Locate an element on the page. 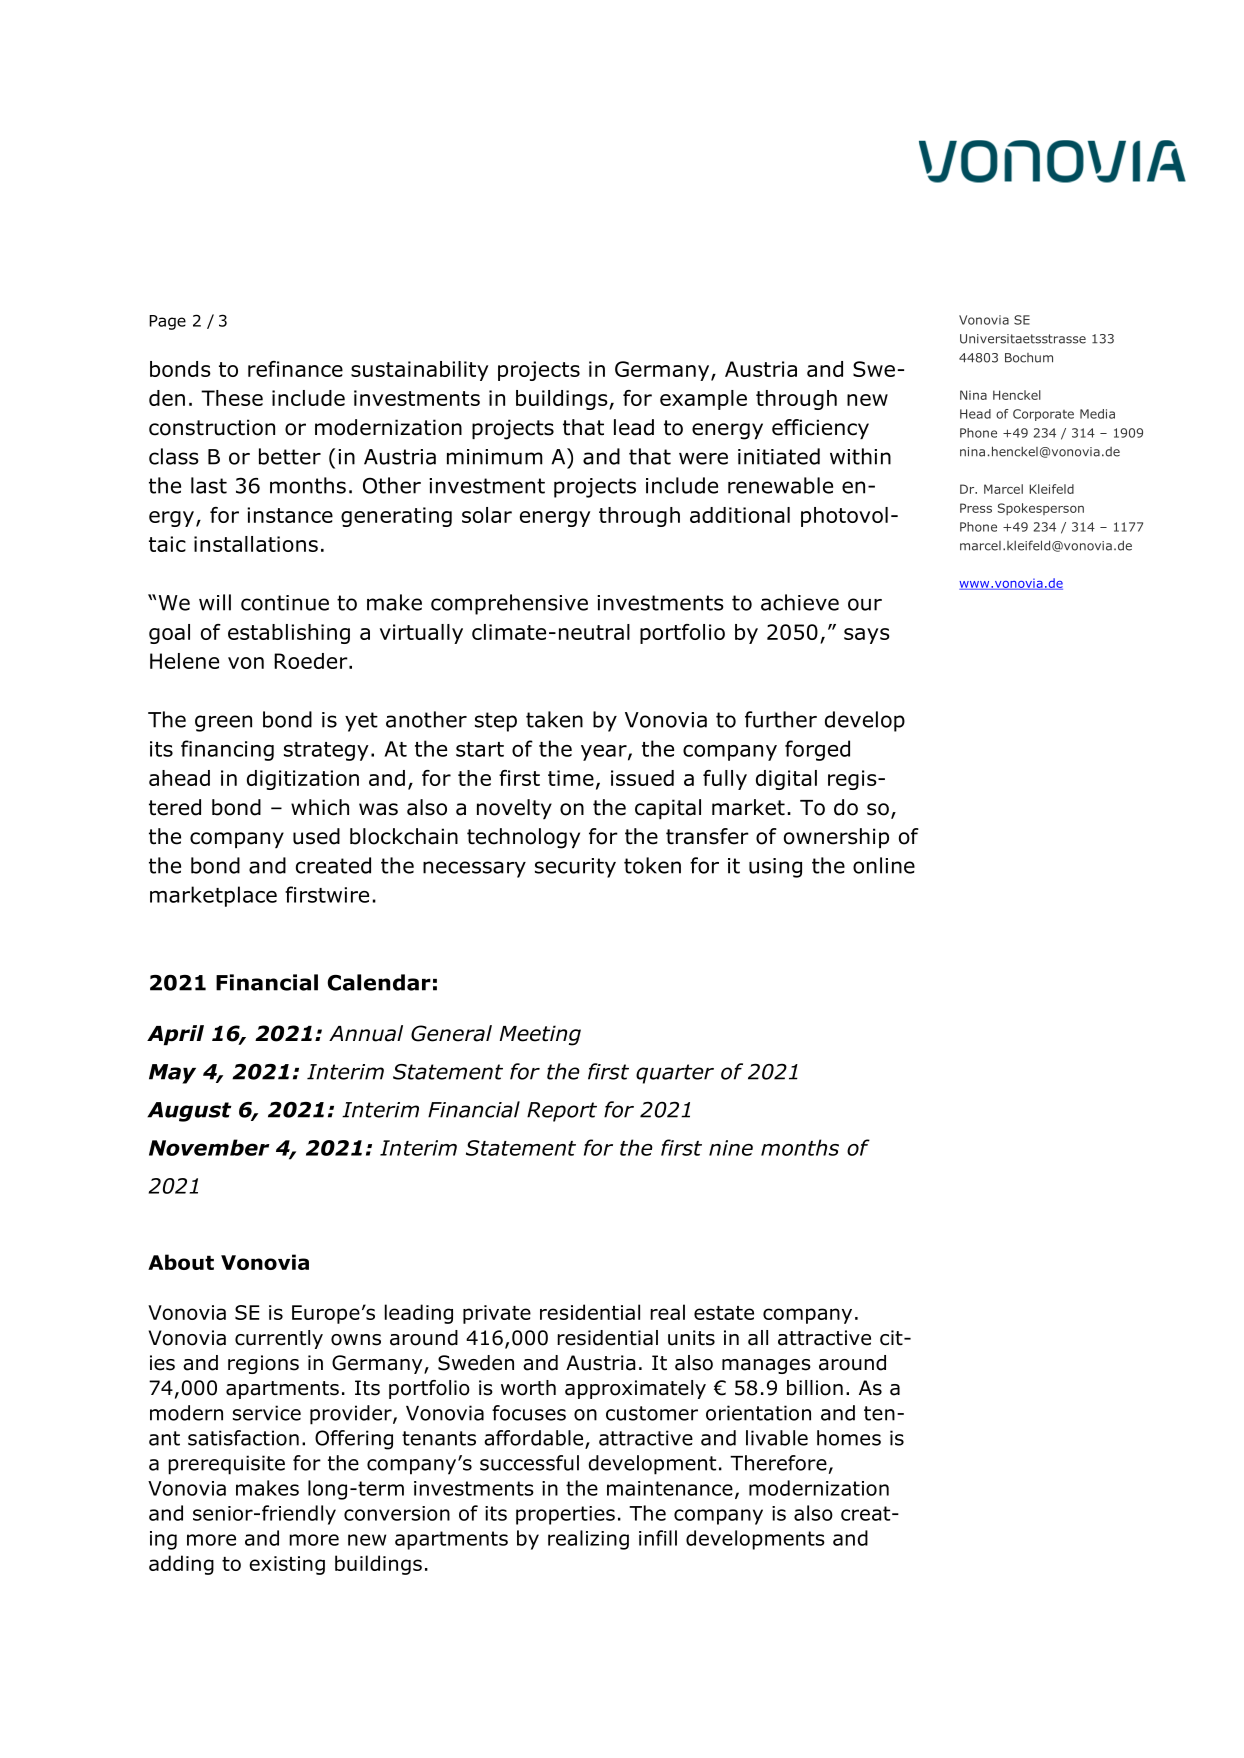  infill is located at coordinates (658, 1538).
